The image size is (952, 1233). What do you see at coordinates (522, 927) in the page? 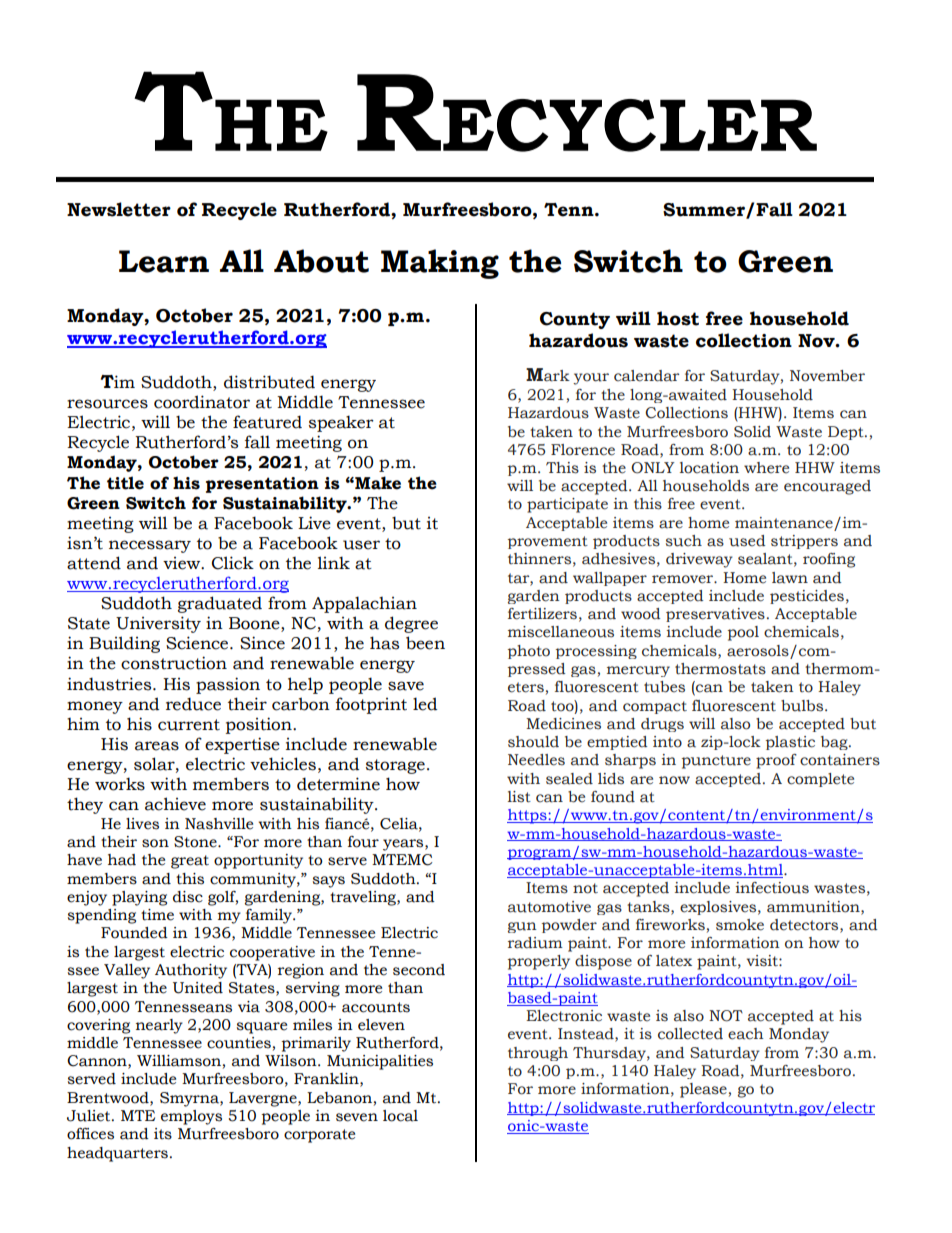
I see `gun` at bounding box center [522, 927].
